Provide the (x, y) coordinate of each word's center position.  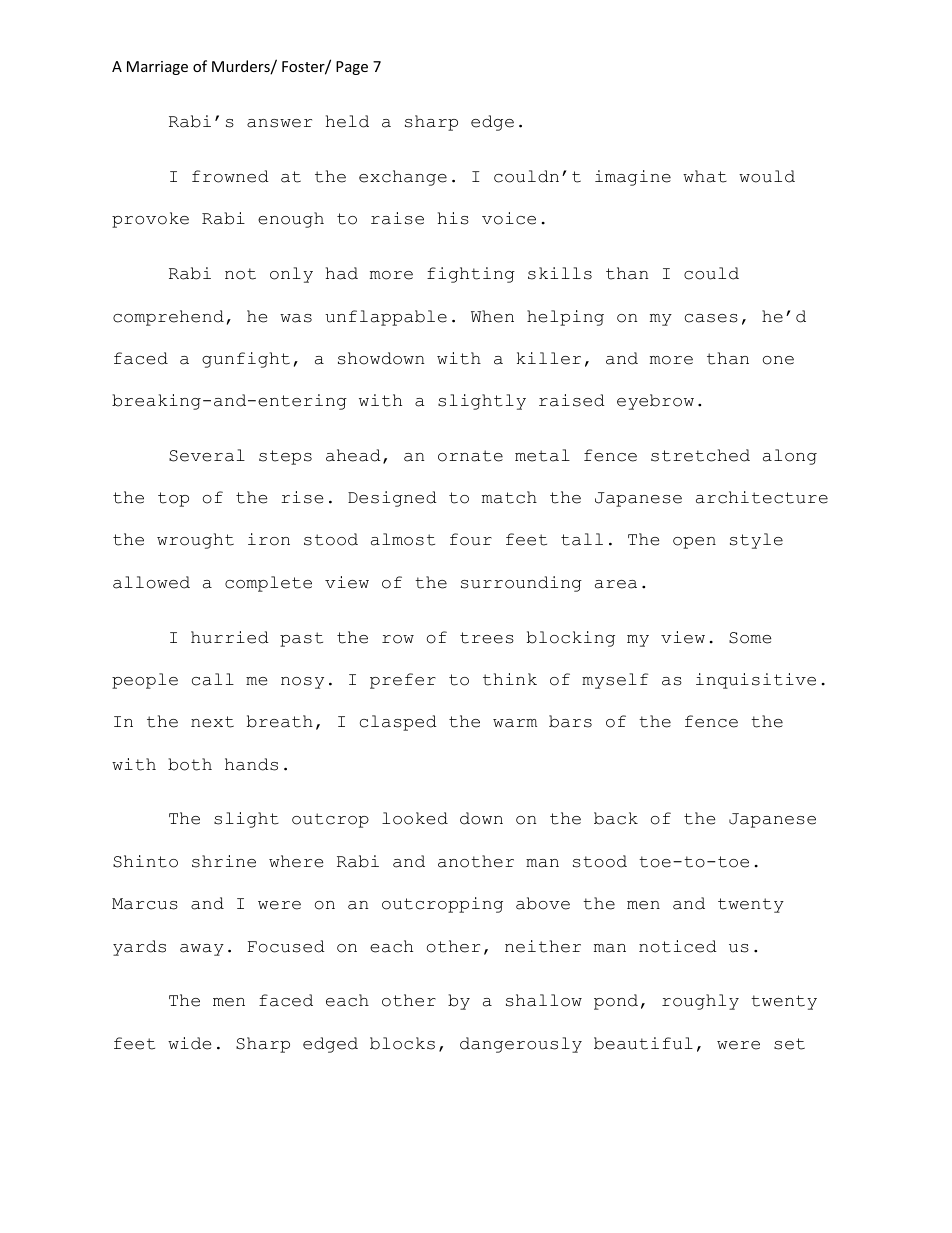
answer (279, 123)
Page (352, 68)
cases (711, 318)
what (705, 176)
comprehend (168, 318)
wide (189, 1043)
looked (415, 818)
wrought (195, 541)
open (694, 543)
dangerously (521, 1045)
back (616, 818)
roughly (700, 1002)
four (471, 539)
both (190, 764)
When (492, 316)
